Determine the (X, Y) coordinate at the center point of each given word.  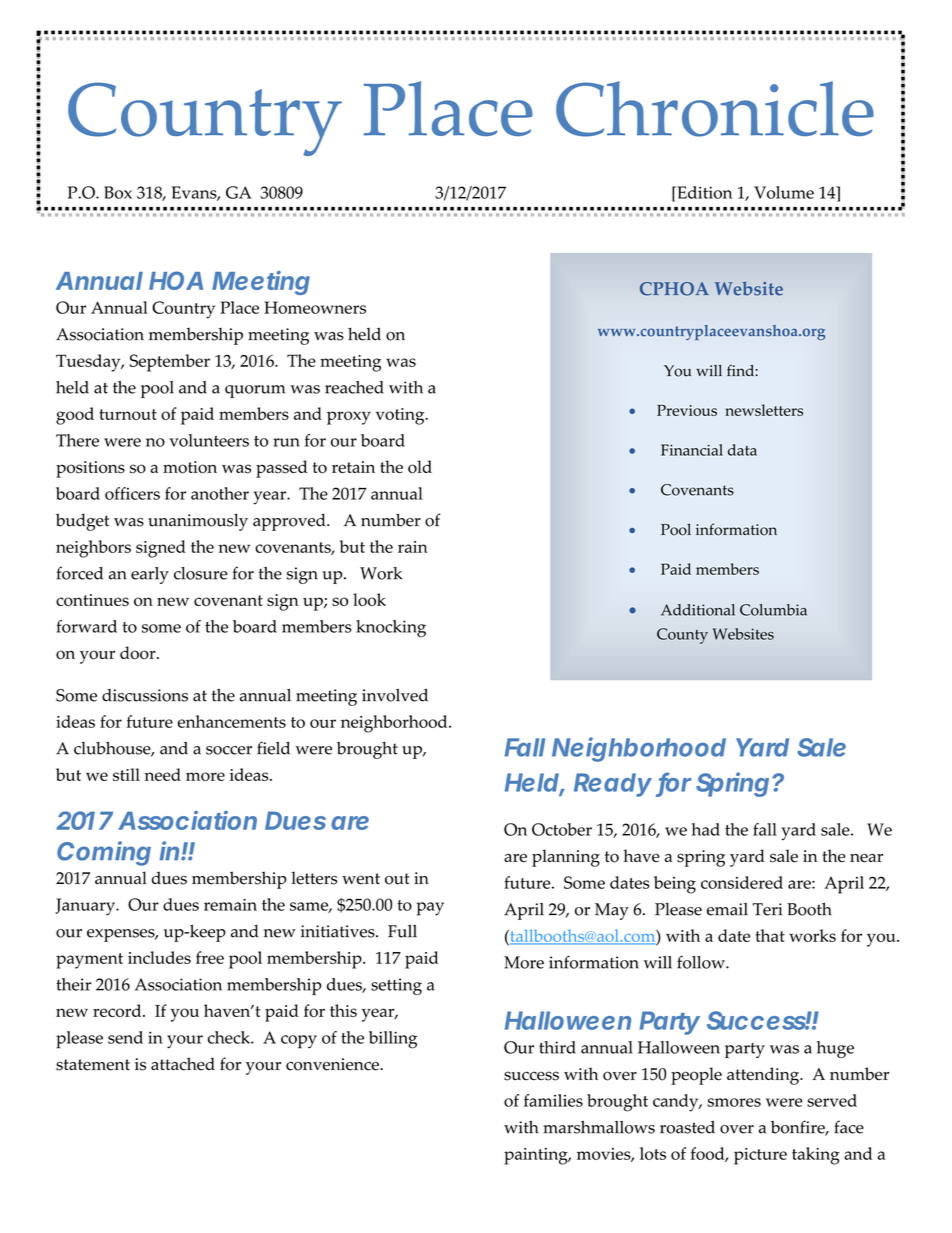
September (170, 363)
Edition (703, 192)
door (139, 653)
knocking (391, 629)
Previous (687, 410)
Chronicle (715, 109)
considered (742, 882)
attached (183, 1064)
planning (566, 858)
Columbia (773, 610)
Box (118, 192)
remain (230, 905)
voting (401, 416)
